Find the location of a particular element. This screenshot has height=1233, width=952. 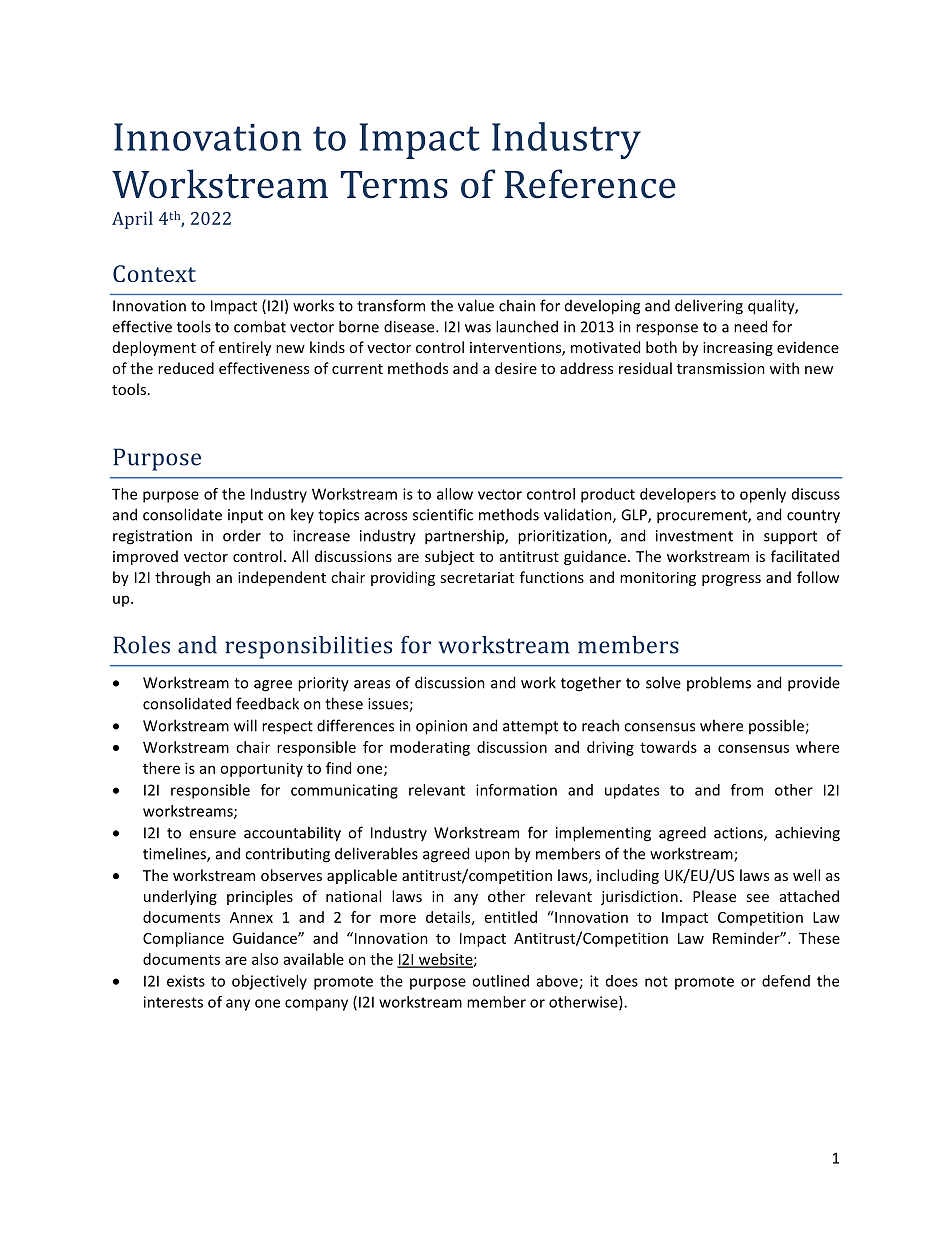

exists is located at coordinates (186, 981).
